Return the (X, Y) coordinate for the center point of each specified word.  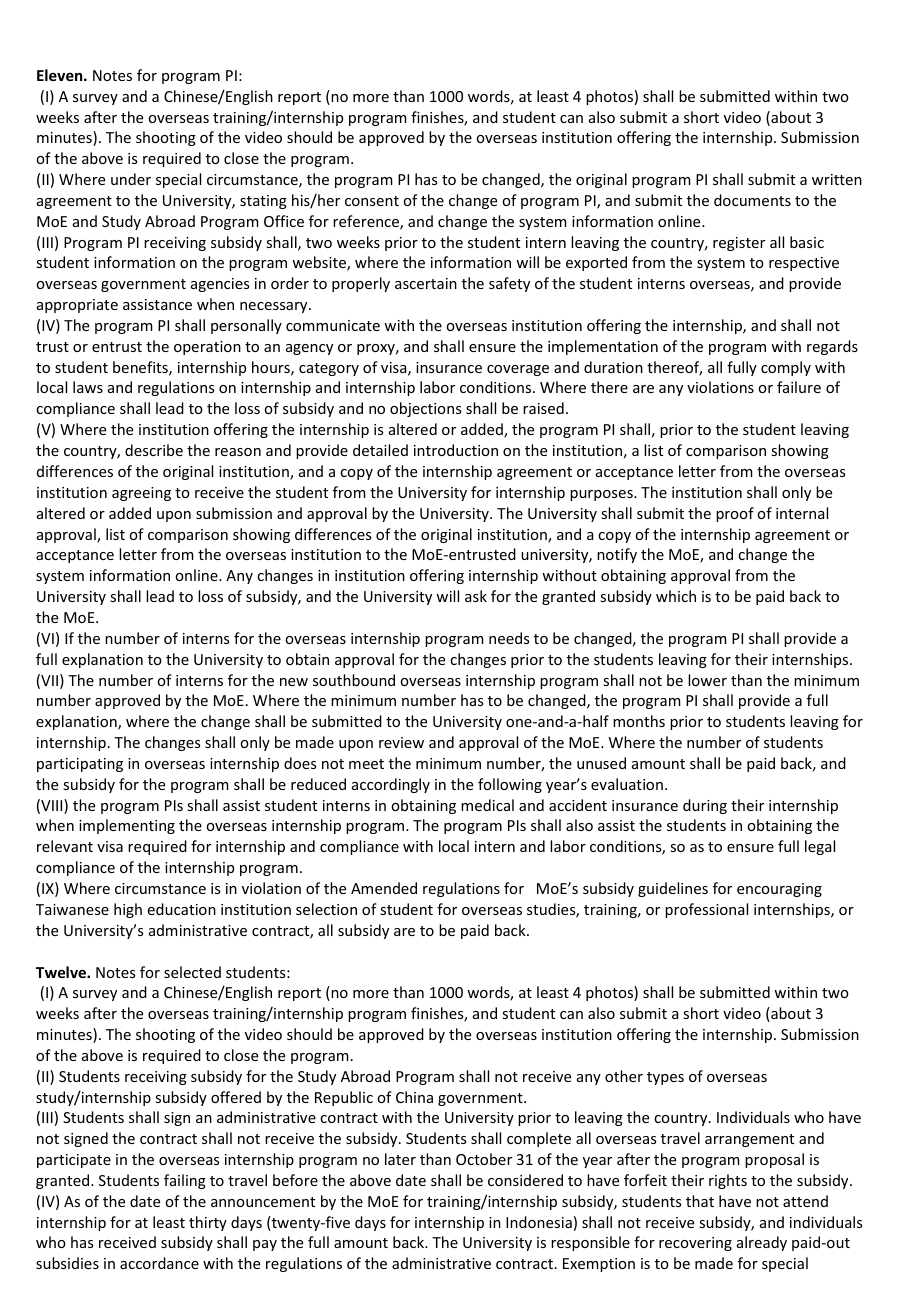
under (131, 179)
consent (372, 201)
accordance (159, 1263)
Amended (384, 888)
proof (735, 514)
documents (752, 200)
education (182, 909)
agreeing (141, 494)
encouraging (779, 890)
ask (476, 596)
